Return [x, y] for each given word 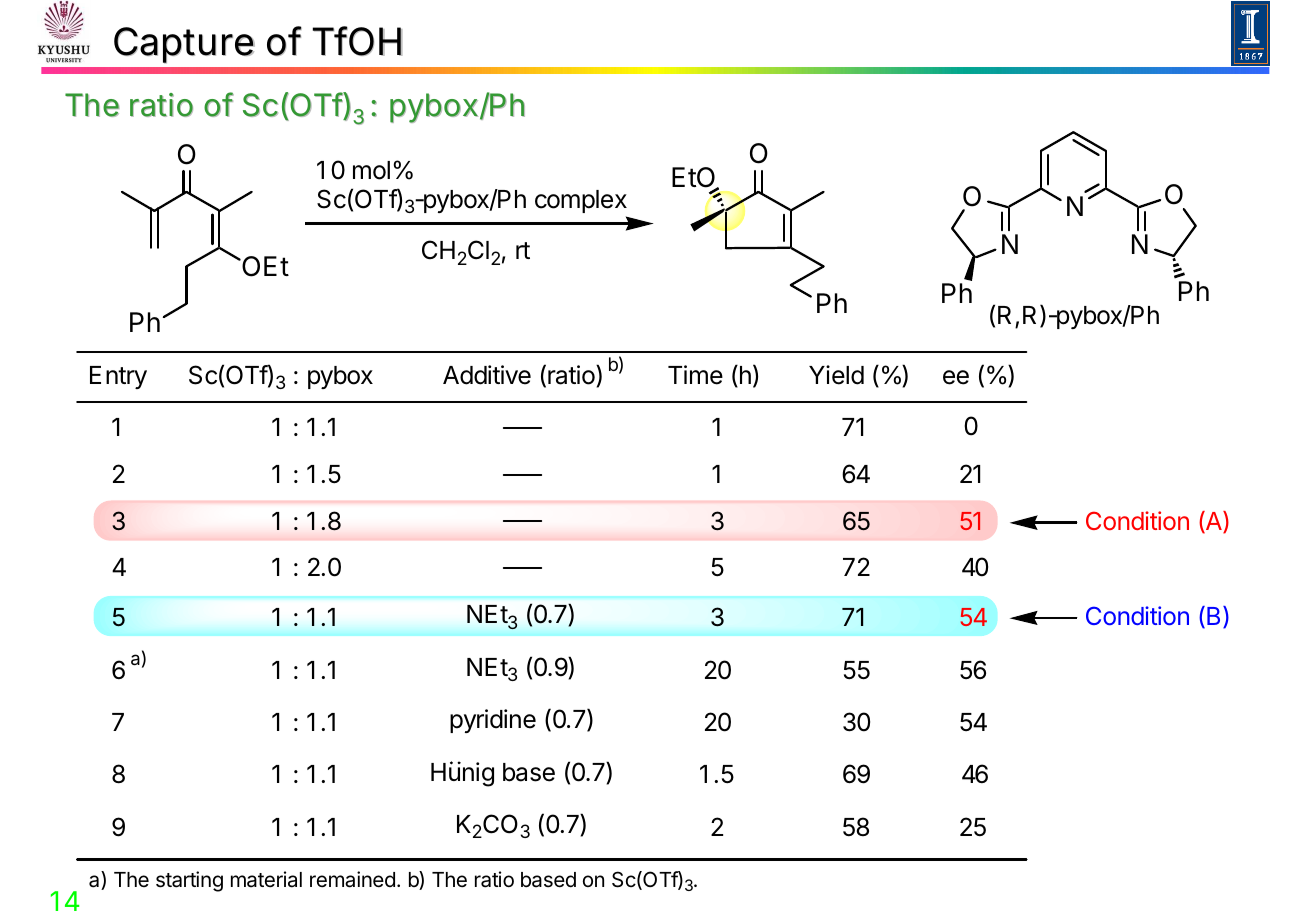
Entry [118, 377]
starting [189, 881]
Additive [487, 375]
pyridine [493, 721]
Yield [836, 375]
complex [581, 201]
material [266, 879]
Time [695, 375]
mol [371, 170]
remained [352, 879]
